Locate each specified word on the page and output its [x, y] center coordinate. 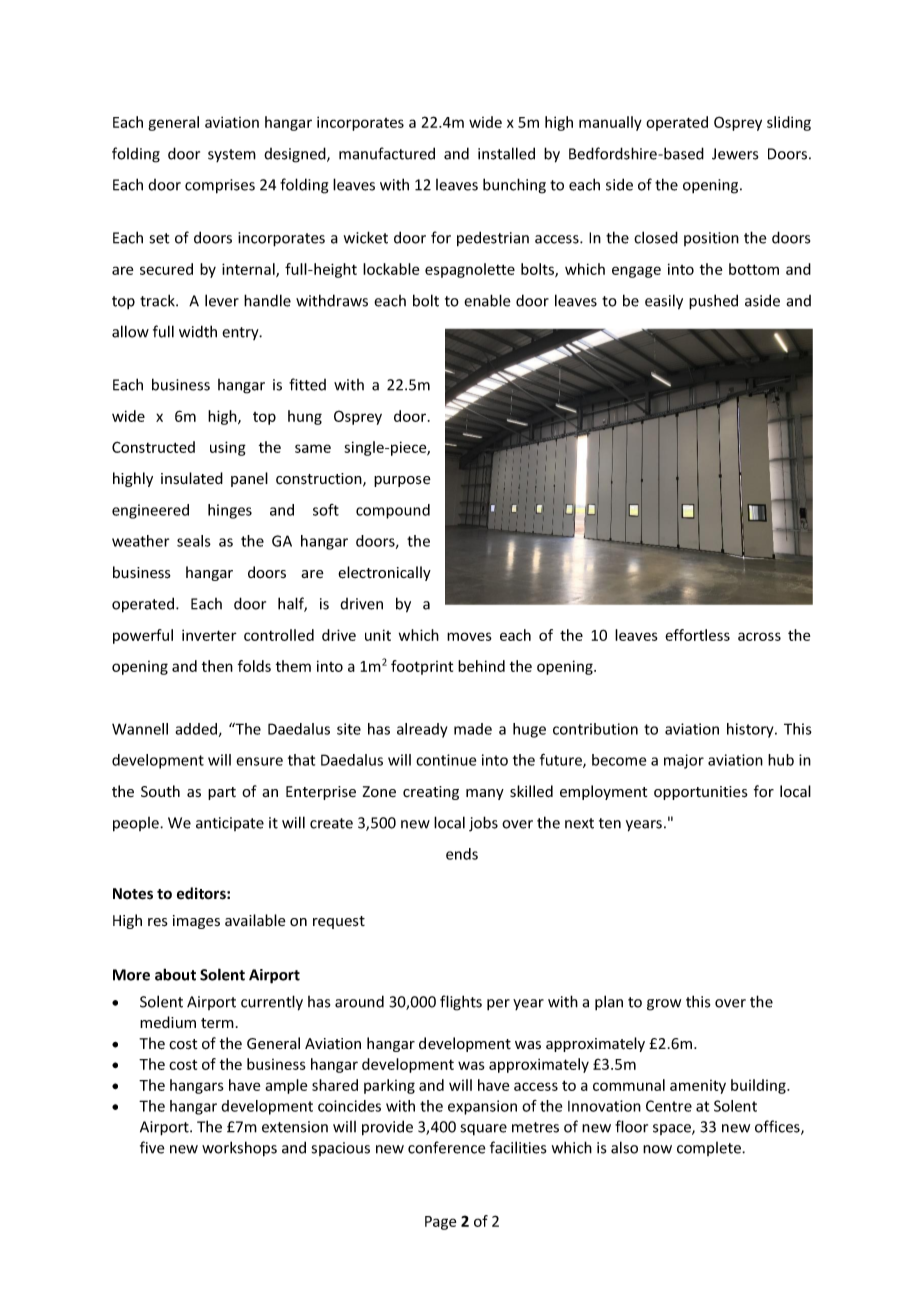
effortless [697, 635]
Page [440, 1223]
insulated [192, 478]
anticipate [230, 824]
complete [710, 1149]
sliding [789, 123]
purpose [402, 481]
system [232, 155]
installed [506, 153]
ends [462, 854]
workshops [239, 1149]
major [684, 761]
